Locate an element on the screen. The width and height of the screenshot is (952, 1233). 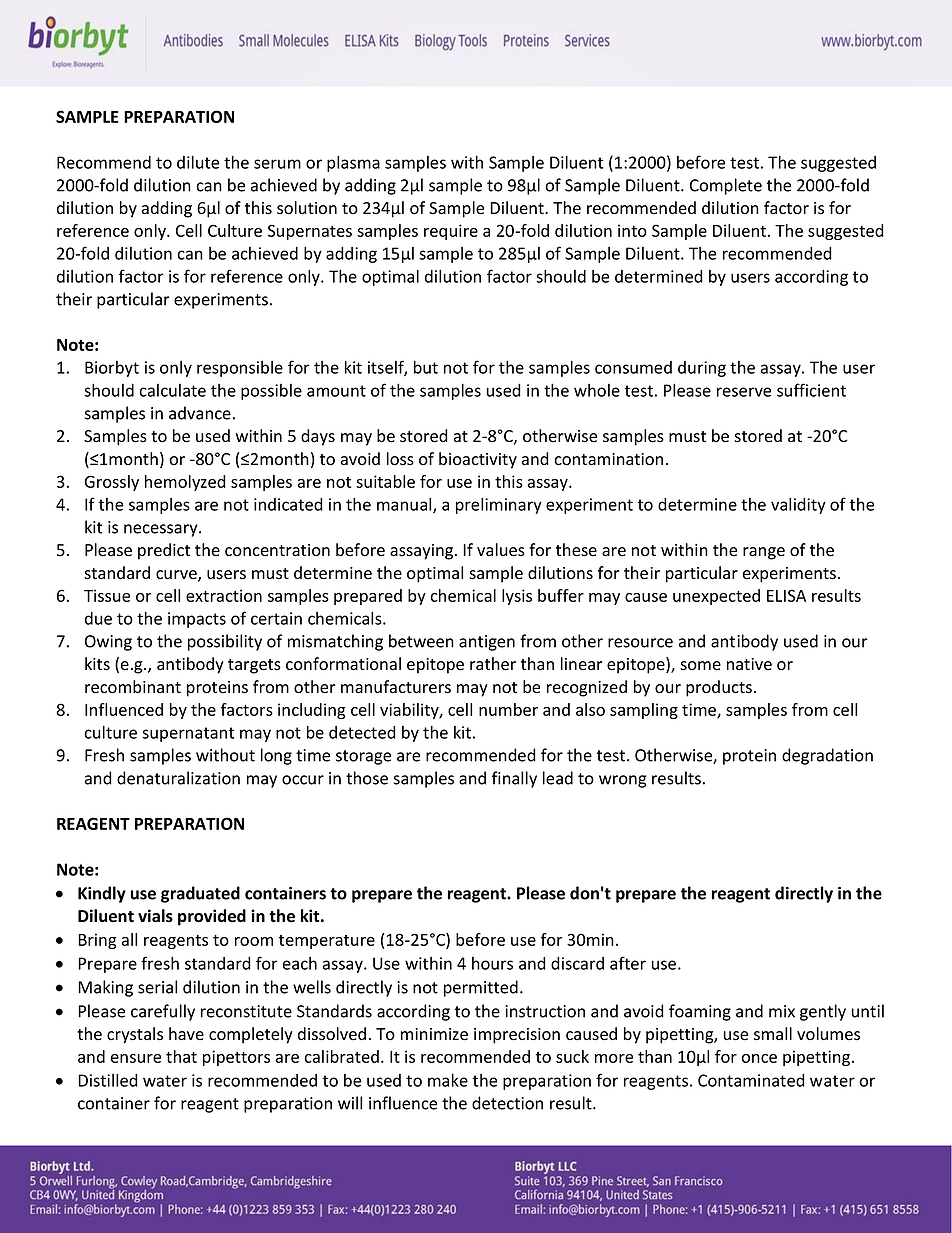
Contaminated is located at coordinates (751, 1080).
